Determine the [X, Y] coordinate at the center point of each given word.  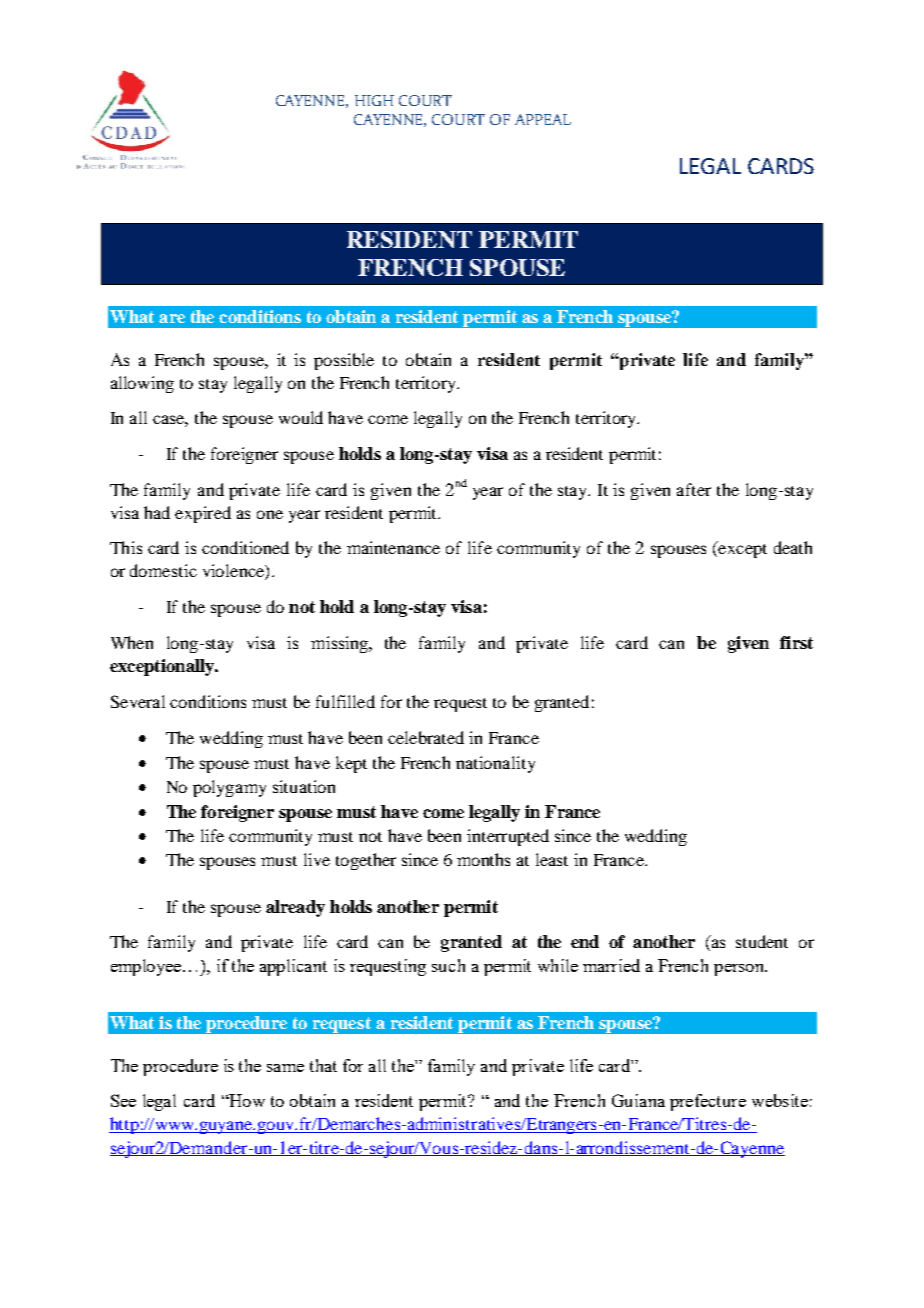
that [323, 1065]
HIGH [374, 100]
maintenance [393, 547]
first [796, 642]
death [793, 547]
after [694, 489]
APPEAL [543, 119]
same [285, 1068]
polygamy [229, 788]
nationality [495, 764]
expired [203, 514]
